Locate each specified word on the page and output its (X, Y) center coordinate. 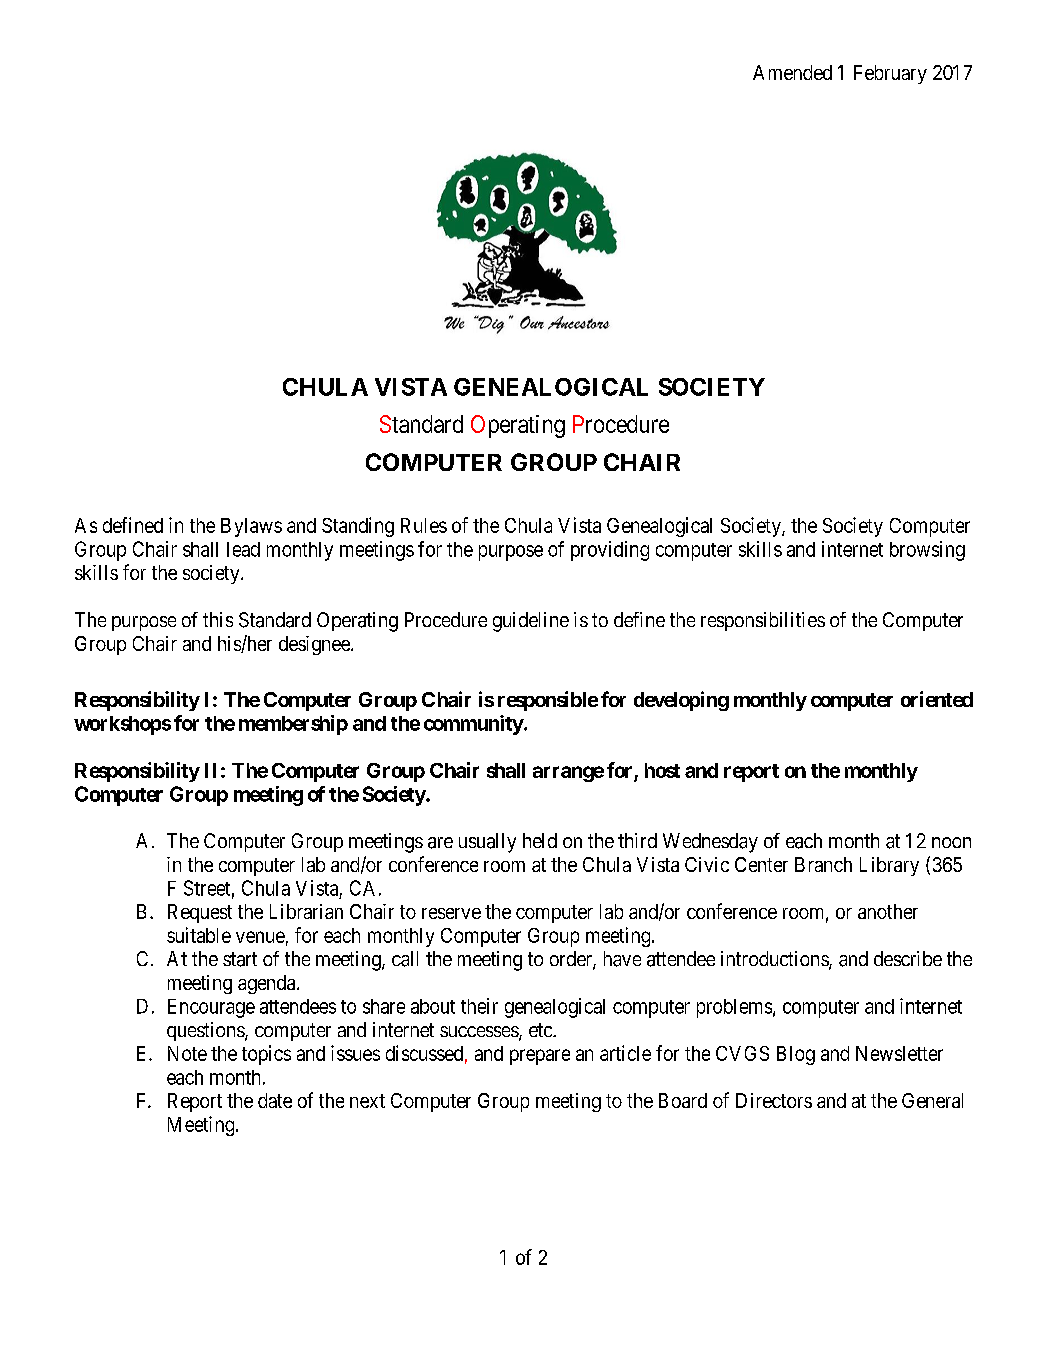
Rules (424, 525)
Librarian (306, 911)
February (890, 74)
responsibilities (763, 621)
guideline (531, 622)
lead (243, 549)
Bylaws (251, 527)
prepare (540, 1057)
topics (266, 1055)
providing (610, 551)
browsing (927, 551)
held (540, 840)
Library (889, 866)
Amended (792, 72)
